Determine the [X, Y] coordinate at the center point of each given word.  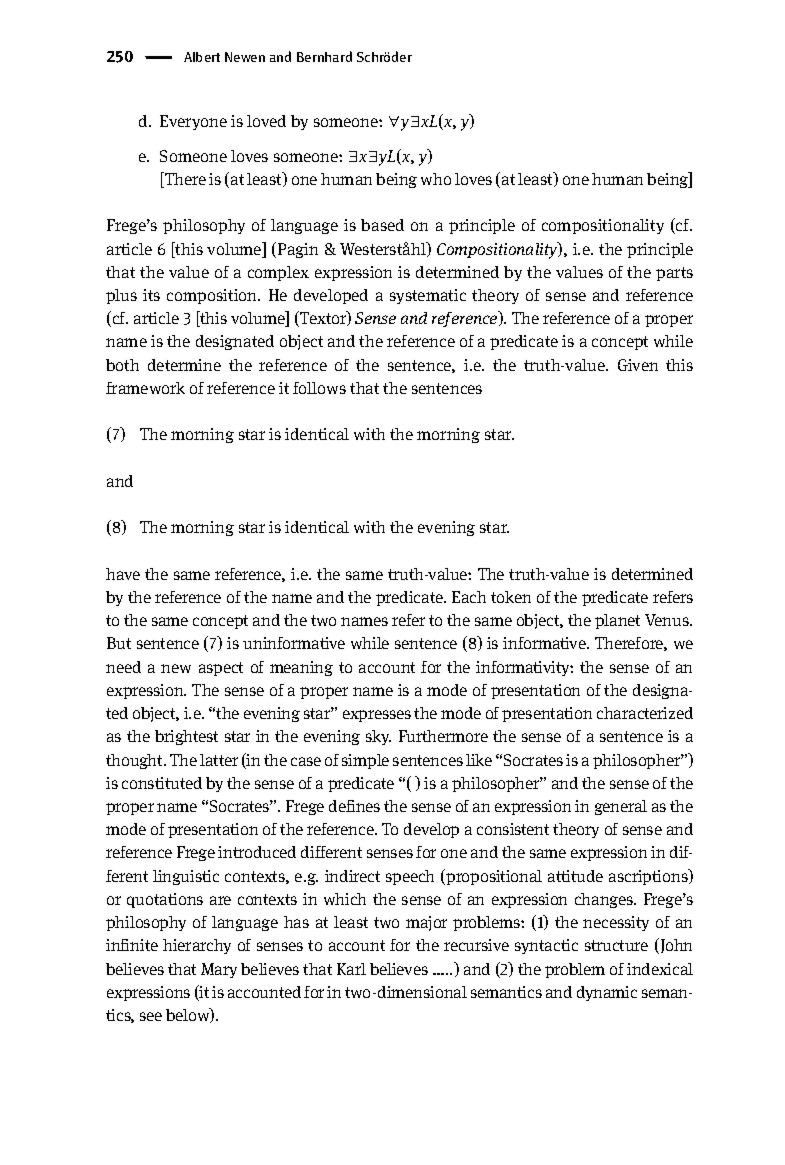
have [123, 574]
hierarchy [197, 946]
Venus [668, 620]
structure [616, 945]
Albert [202, 57]
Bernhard [324, 56]
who [436, 179]
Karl [351, 969]
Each [469, 597]
